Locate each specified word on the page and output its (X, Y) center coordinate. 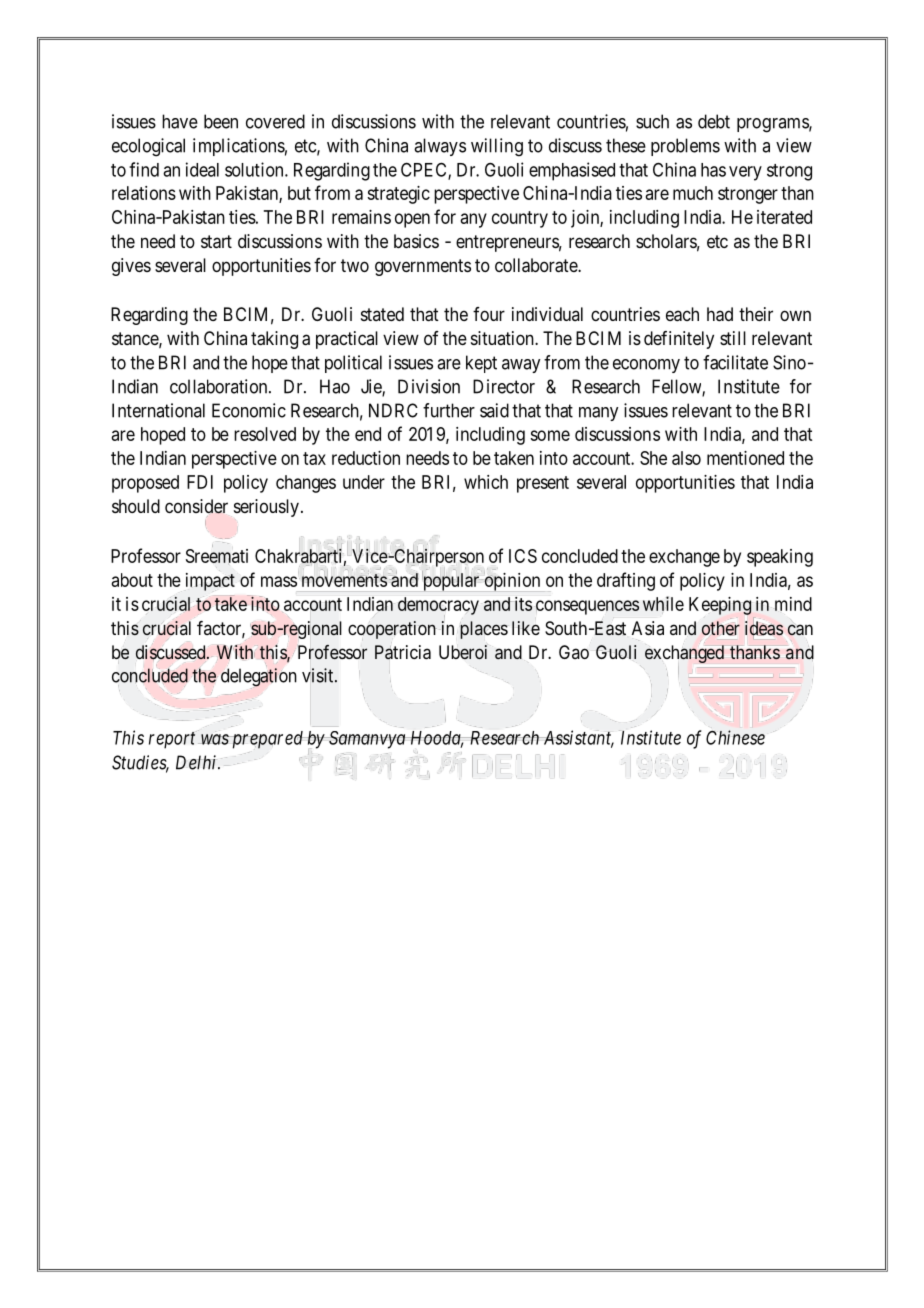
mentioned (745, 458)
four (489, 314)
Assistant (577, 738)
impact (210, 582)
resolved (265, 434)
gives (131, 267)
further (449, 410)
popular (450, 581)
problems (685, 147)
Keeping (720, 606)
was (214, 739)
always (440, 147)
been (221, 121)
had (720, 314)
